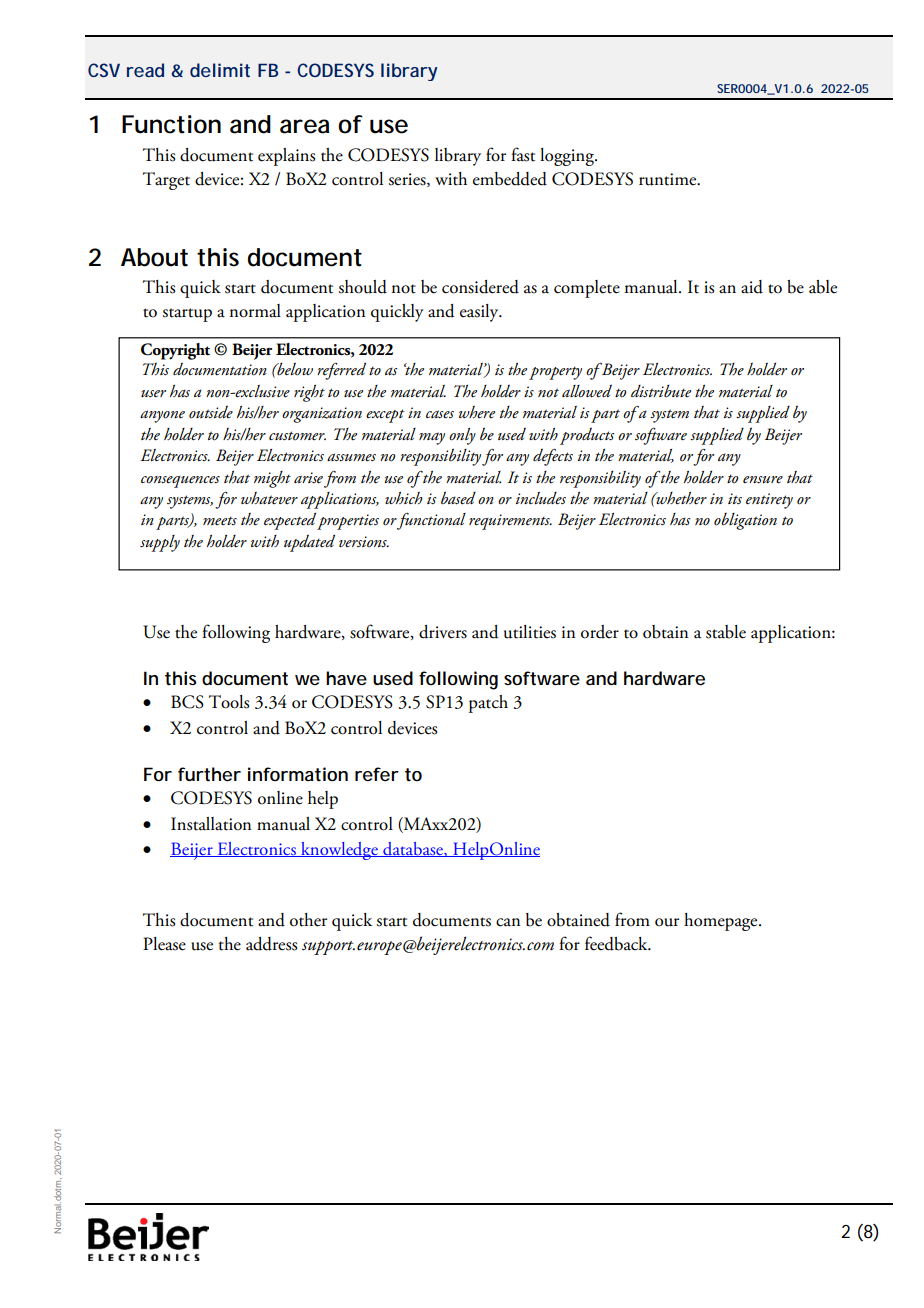 The image size is (924, 1308). What do you see at coordinates (271, 944) in the page?
I see `address` at bounding box center [271, 944].
